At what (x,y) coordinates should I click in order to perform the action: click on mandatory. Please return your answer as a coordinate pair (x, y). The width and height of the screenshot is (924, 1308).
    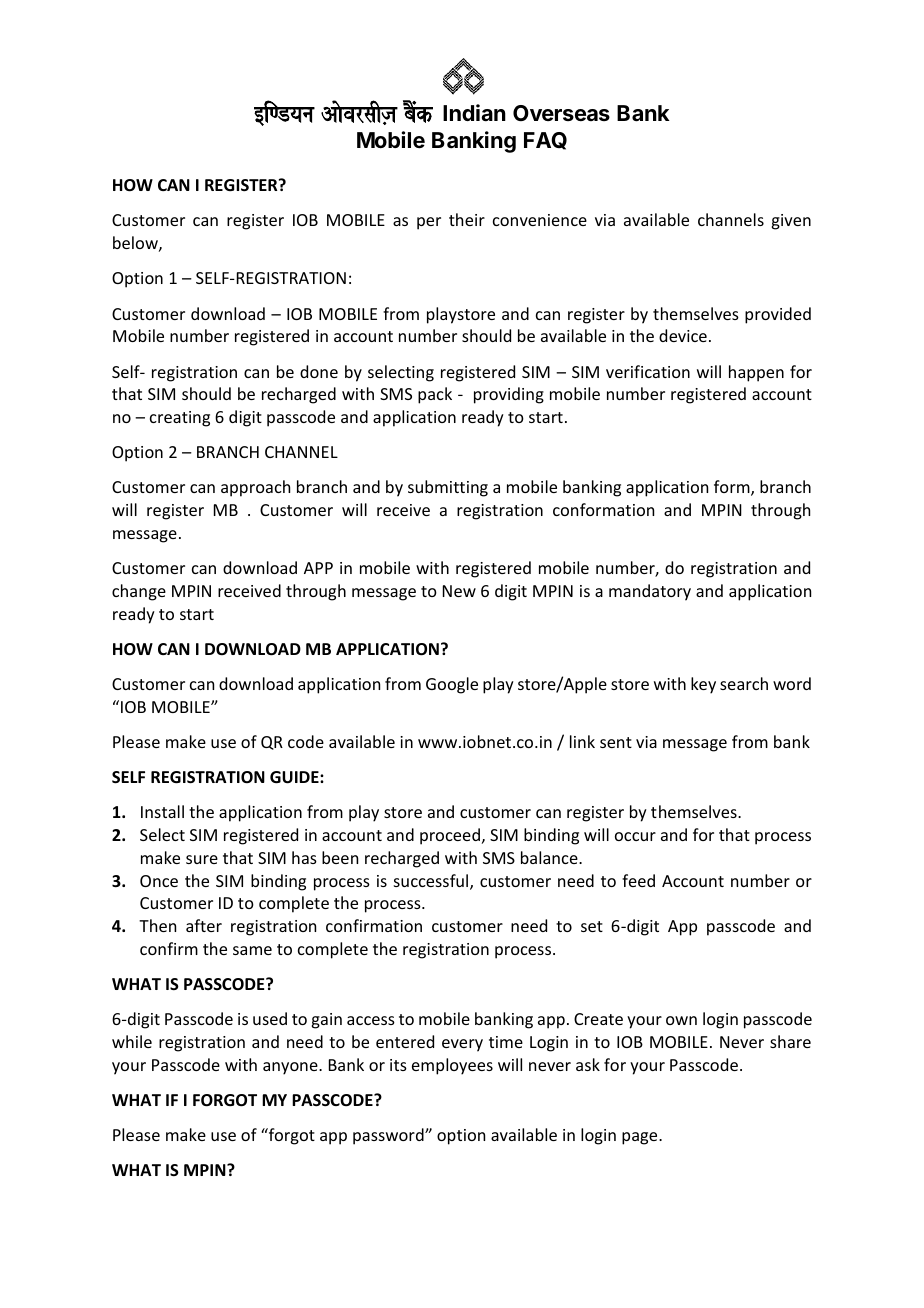
    Looking at the image, I should click on (650, 592).
